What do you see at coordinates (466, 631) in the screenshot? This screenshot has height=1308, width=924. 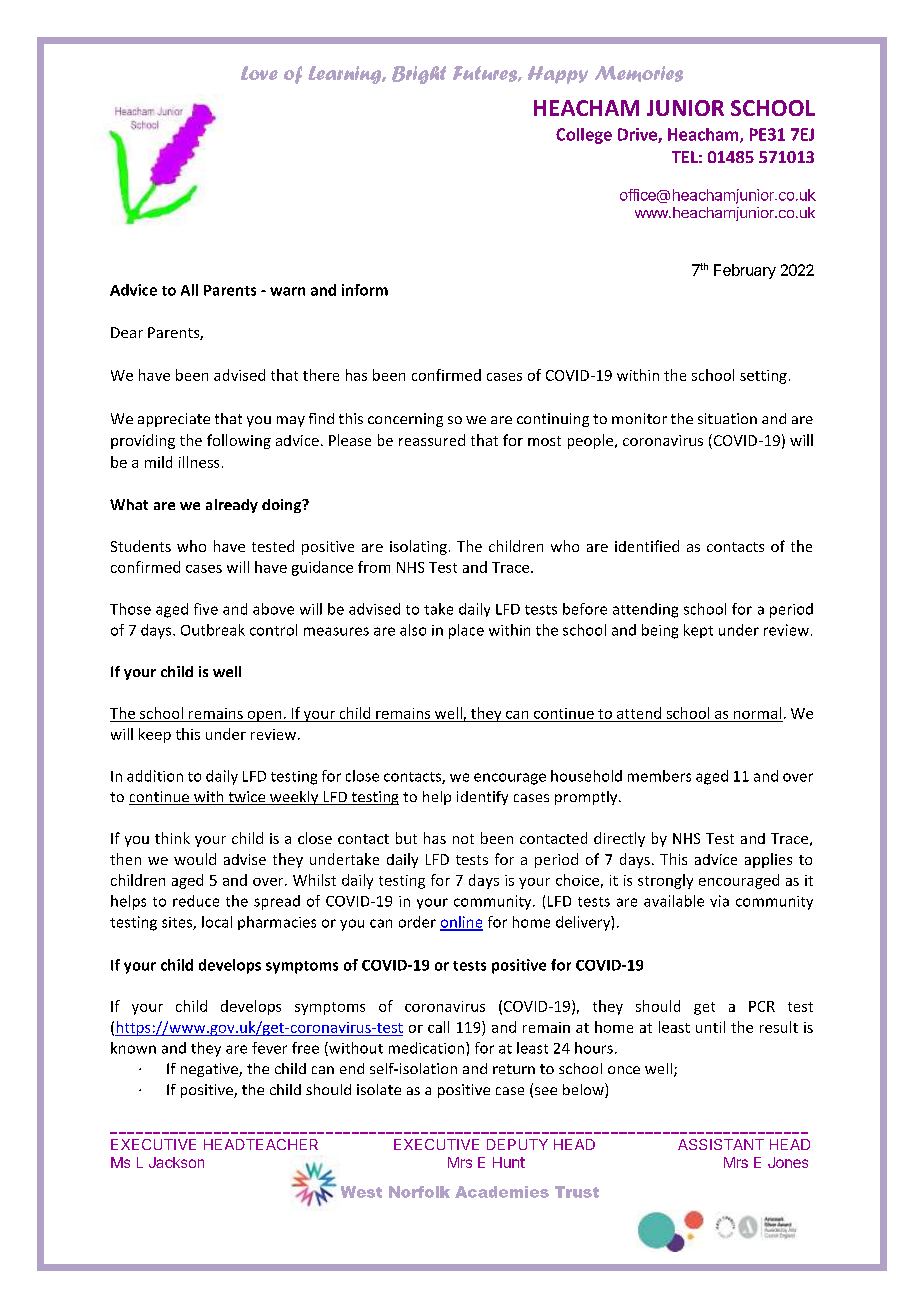 I see `place` at bounding box center [466, 631].
